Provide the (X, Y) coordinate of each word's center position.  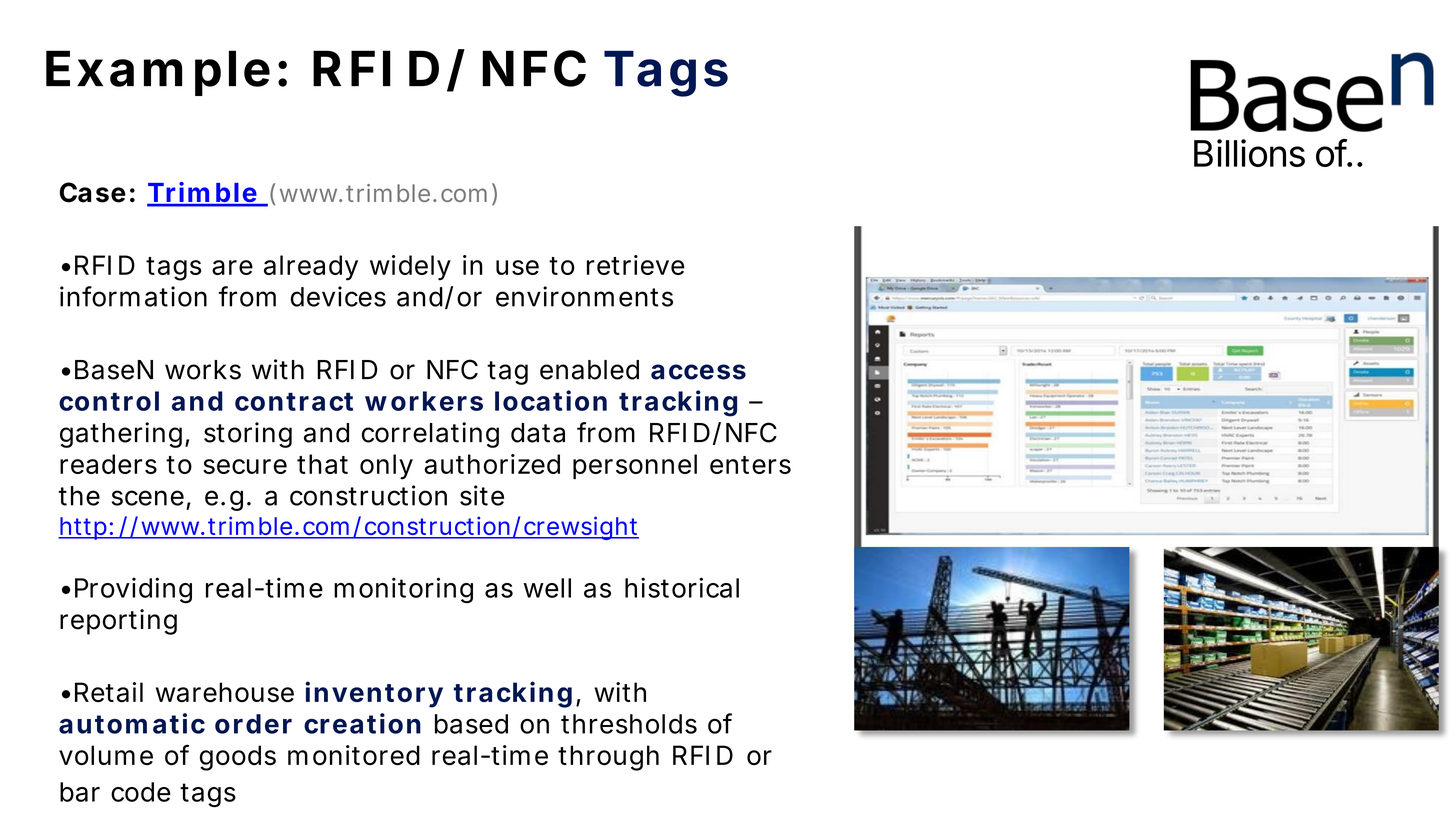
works (203, 370)
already (311, 268)
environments (584, 296)
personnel (635, 466)
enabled (589, 370)
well (547, 588)
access (698, 372)
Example (158, 73)
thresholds (629, 724)
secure (245, 466)
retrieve (636, 265)
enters (750, 465)
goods (238, 758)
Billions (1249, 153)
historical (682, 587)
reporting (118, 622)
